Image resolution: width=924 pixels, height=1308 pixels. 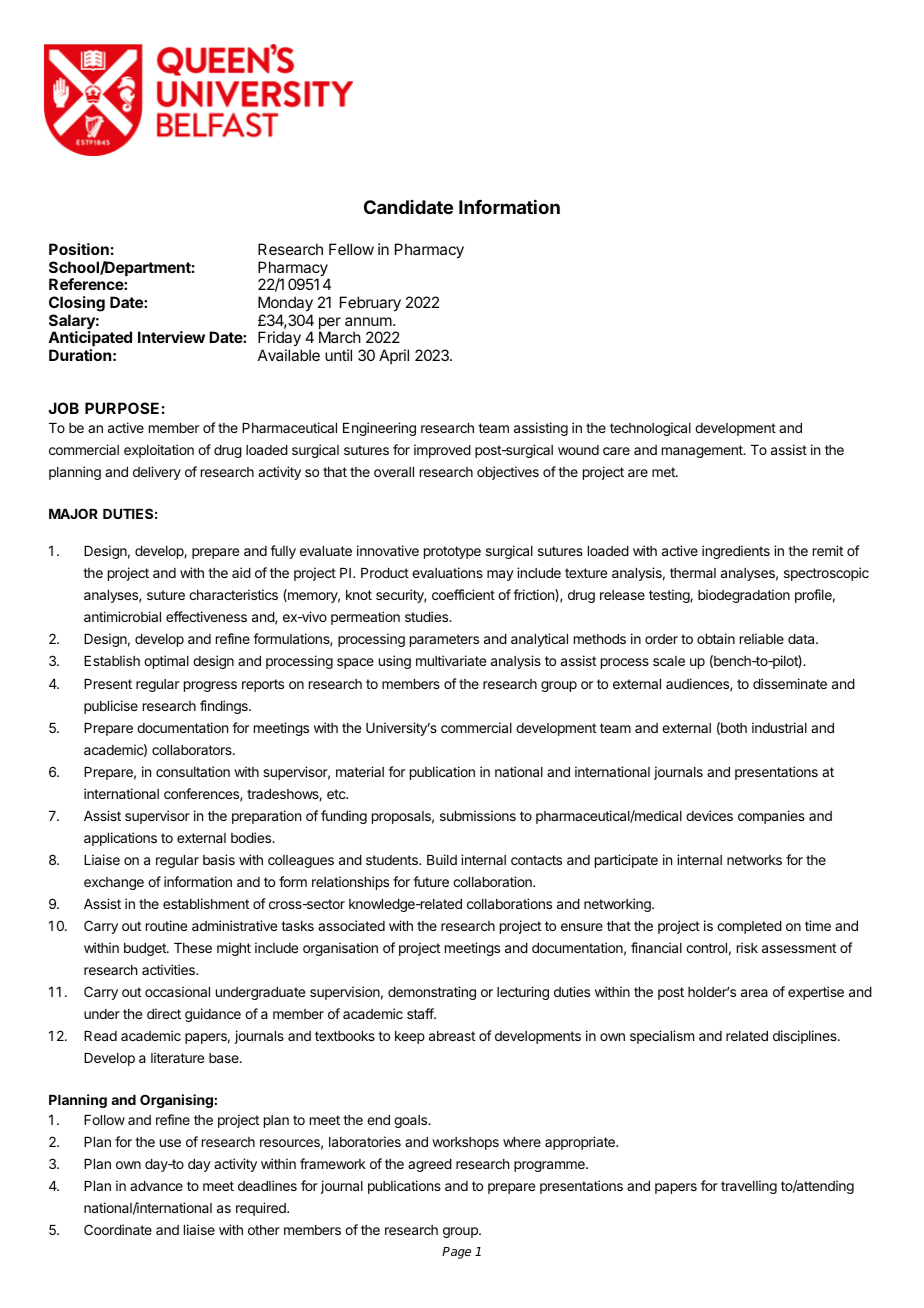 I want to click on February, so click(x=370, y=304).
